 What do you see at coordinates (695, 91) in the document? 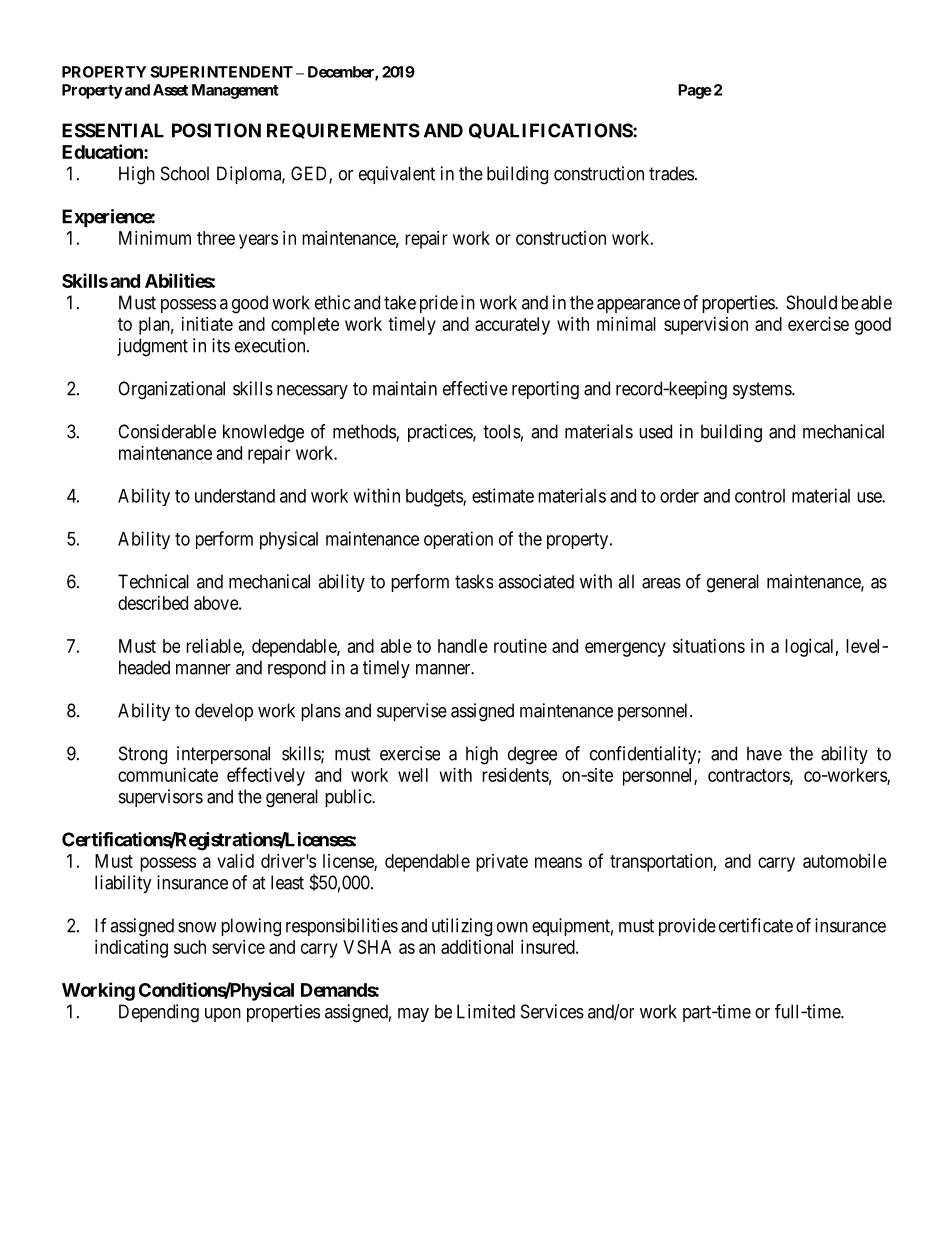
I see `Page` at bounding box center [695, 91].
